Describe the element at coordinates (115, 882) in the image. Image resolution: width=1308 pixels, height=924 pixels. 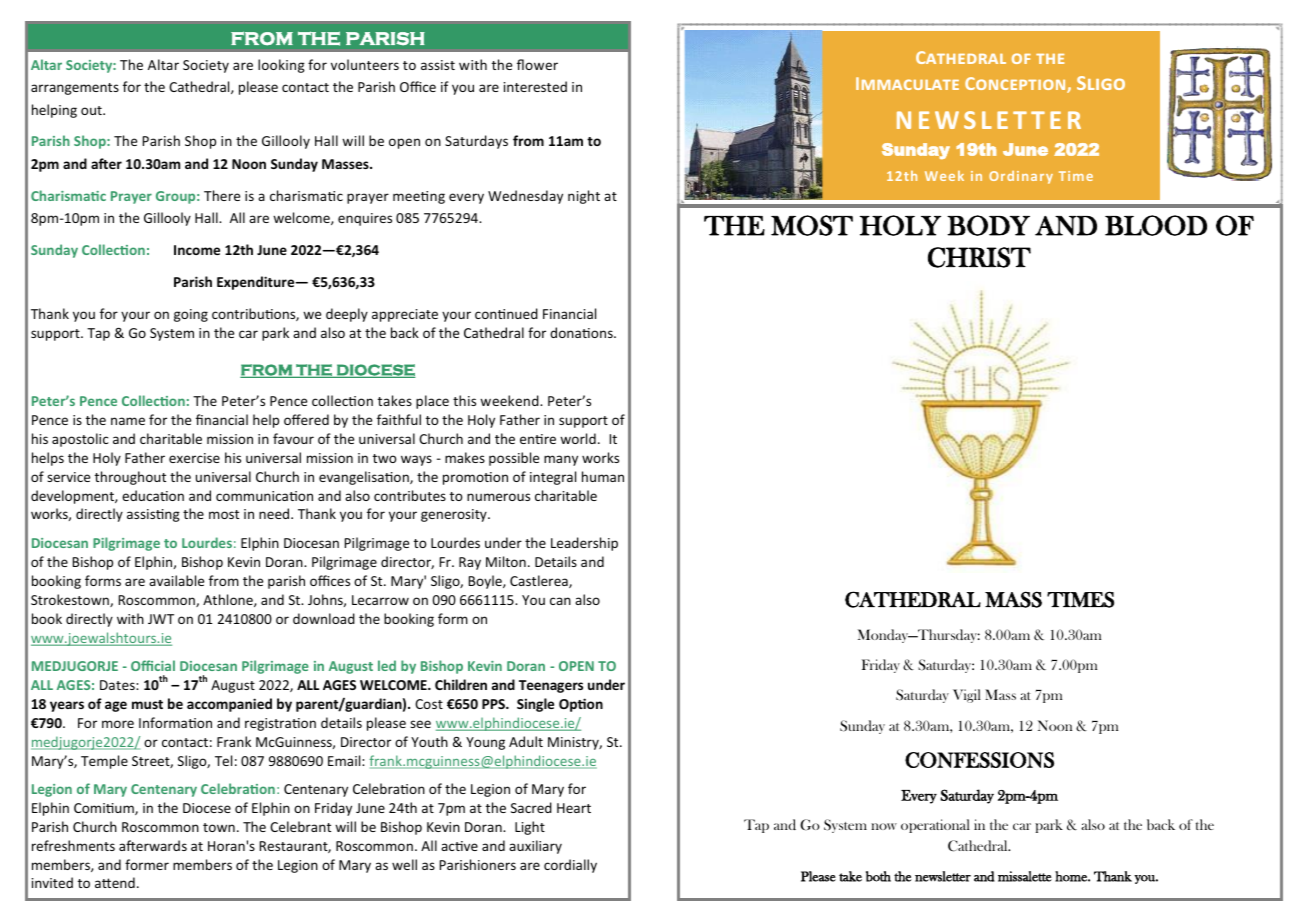
I see `attend` at that location.
